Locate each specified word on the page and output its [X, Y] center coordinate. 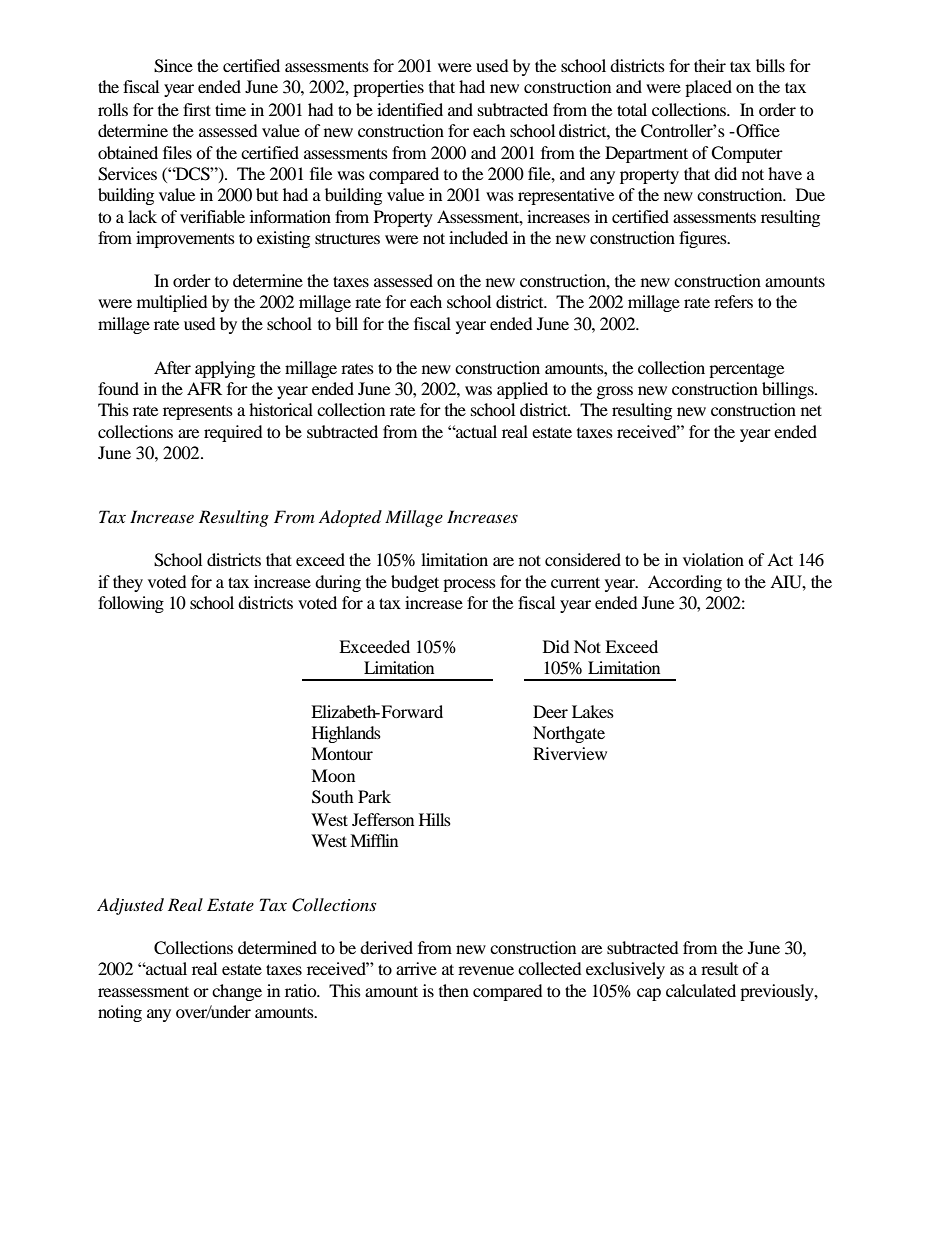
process [469, 585]
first [197, 109]
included [478, 237]
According [685, 583]
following [131, 604]
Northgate [569, 734]
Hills [435, 819]
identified [410, 109]
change [237, 992]
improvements [185, 239]
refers [733, 301]
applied [522, 390]
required [233, 433]
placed [708, 88]
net [811, 410]
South [333, 797]
